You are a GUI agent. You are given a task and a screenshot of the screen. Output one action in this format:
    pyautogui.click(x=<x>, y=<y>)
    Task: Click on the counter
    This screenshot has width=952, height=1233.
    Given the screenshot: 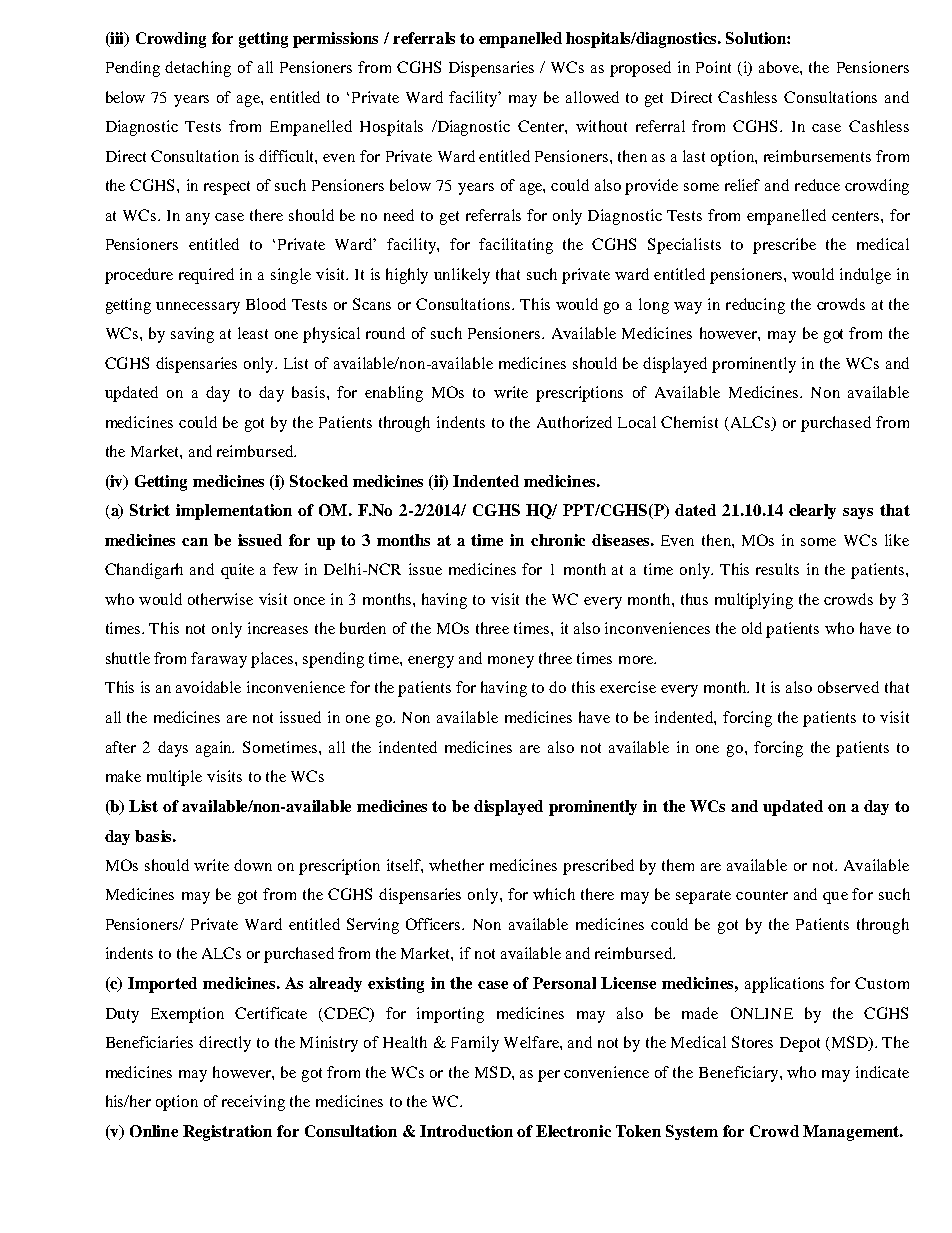 What is the action you would take?
    pyautogui.click(x=762, y=895)
